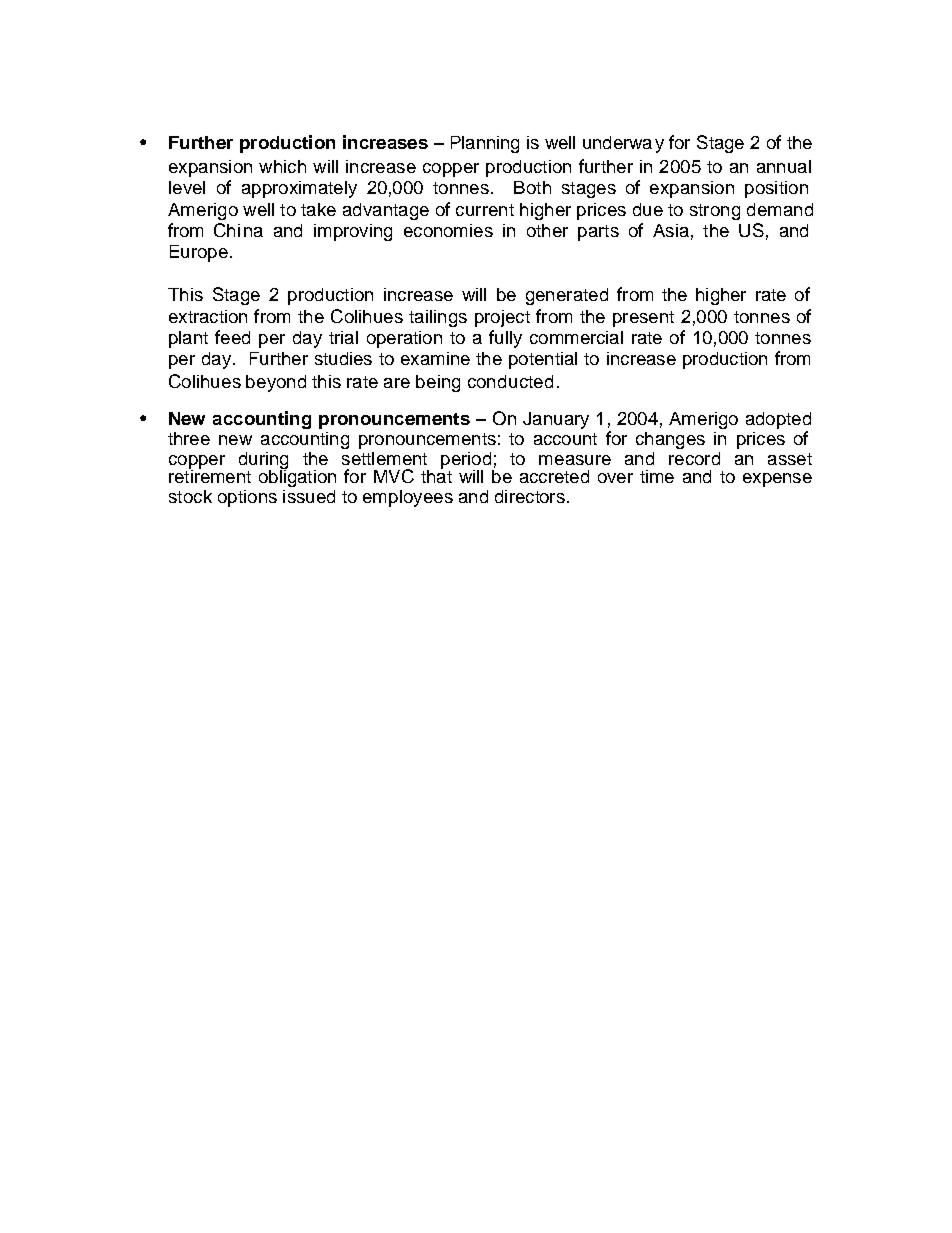 The width and height of the image is (952, 1233). Describe the element at coordinates (502, 318) in the image. I see `project` at that location.
